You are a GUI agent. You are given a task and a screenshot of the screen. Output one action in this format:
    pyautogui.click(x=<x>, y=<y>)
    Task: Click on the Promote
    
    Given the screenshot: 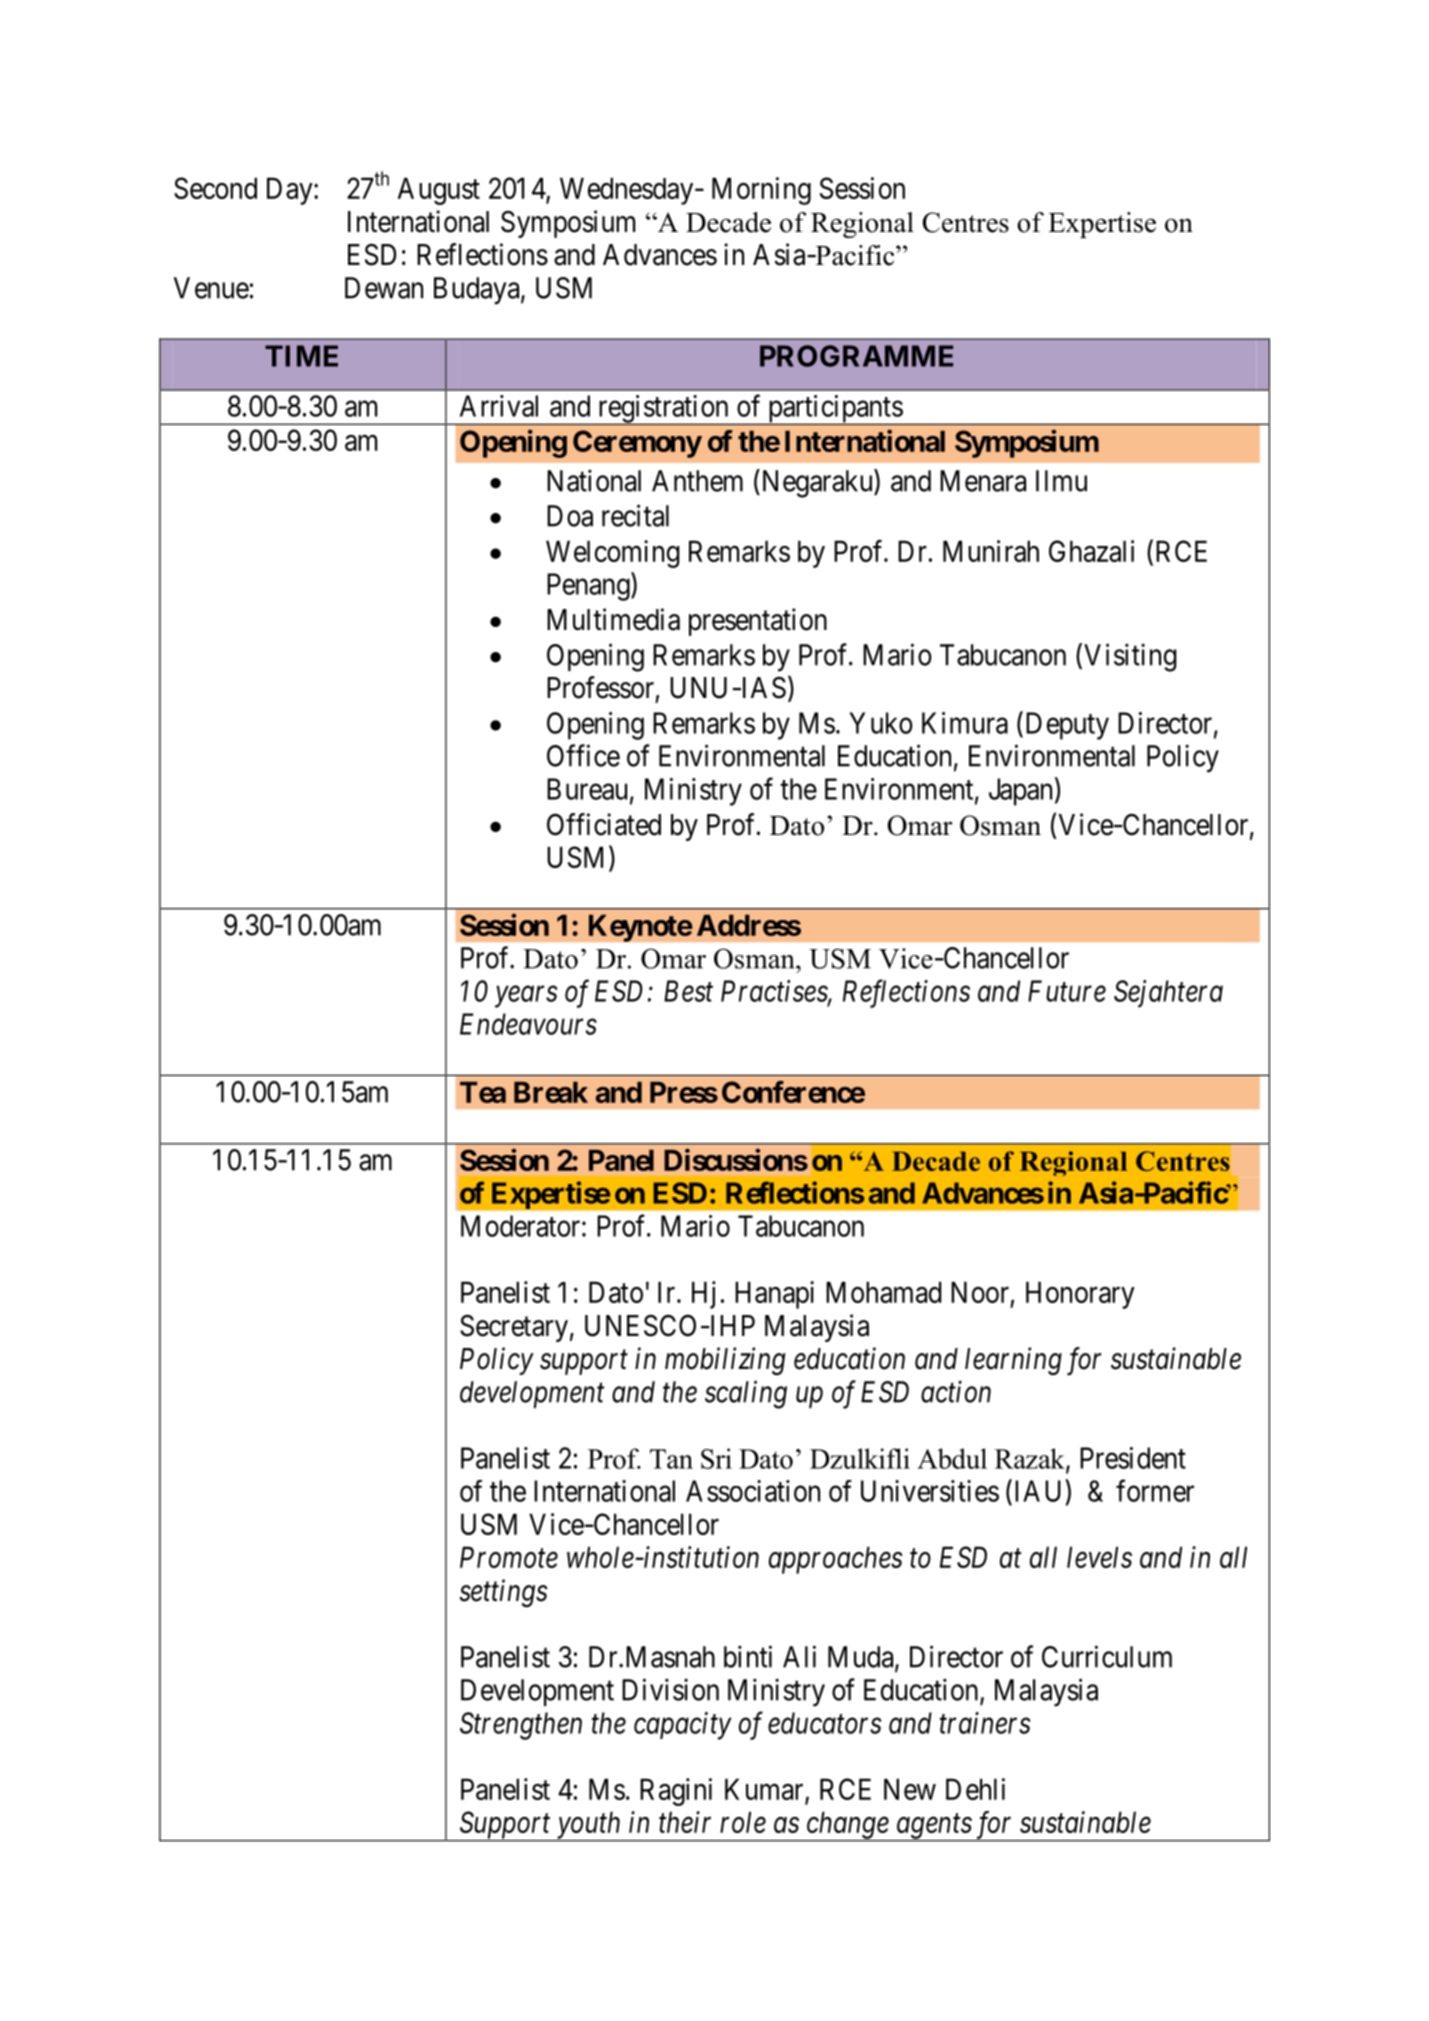 What is the action you would take?
    pyautogui.click(x=509, y=1557)
